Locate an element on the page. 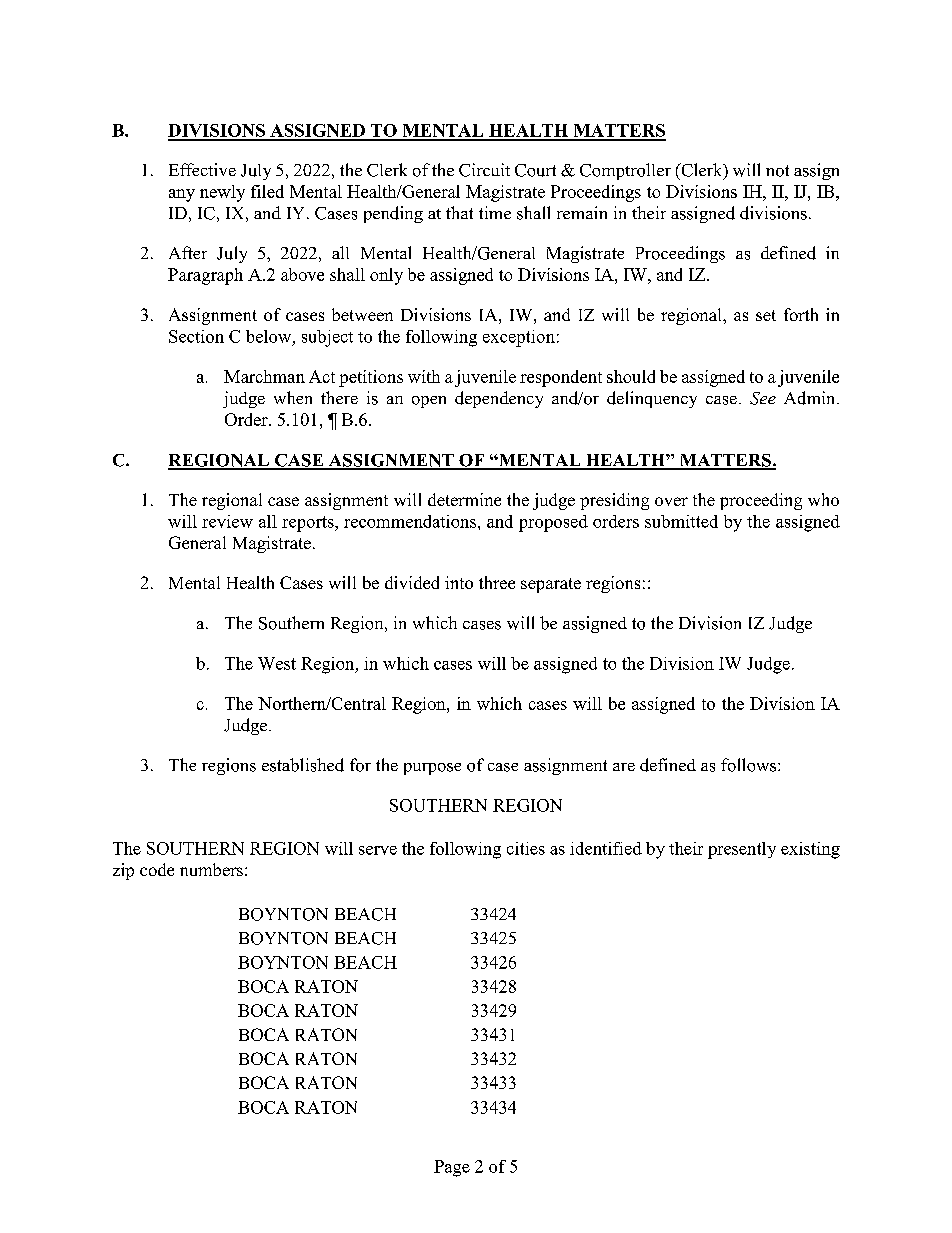 The height and width of the page is (1233, 952). newly is located at coordinates (222, 193).
